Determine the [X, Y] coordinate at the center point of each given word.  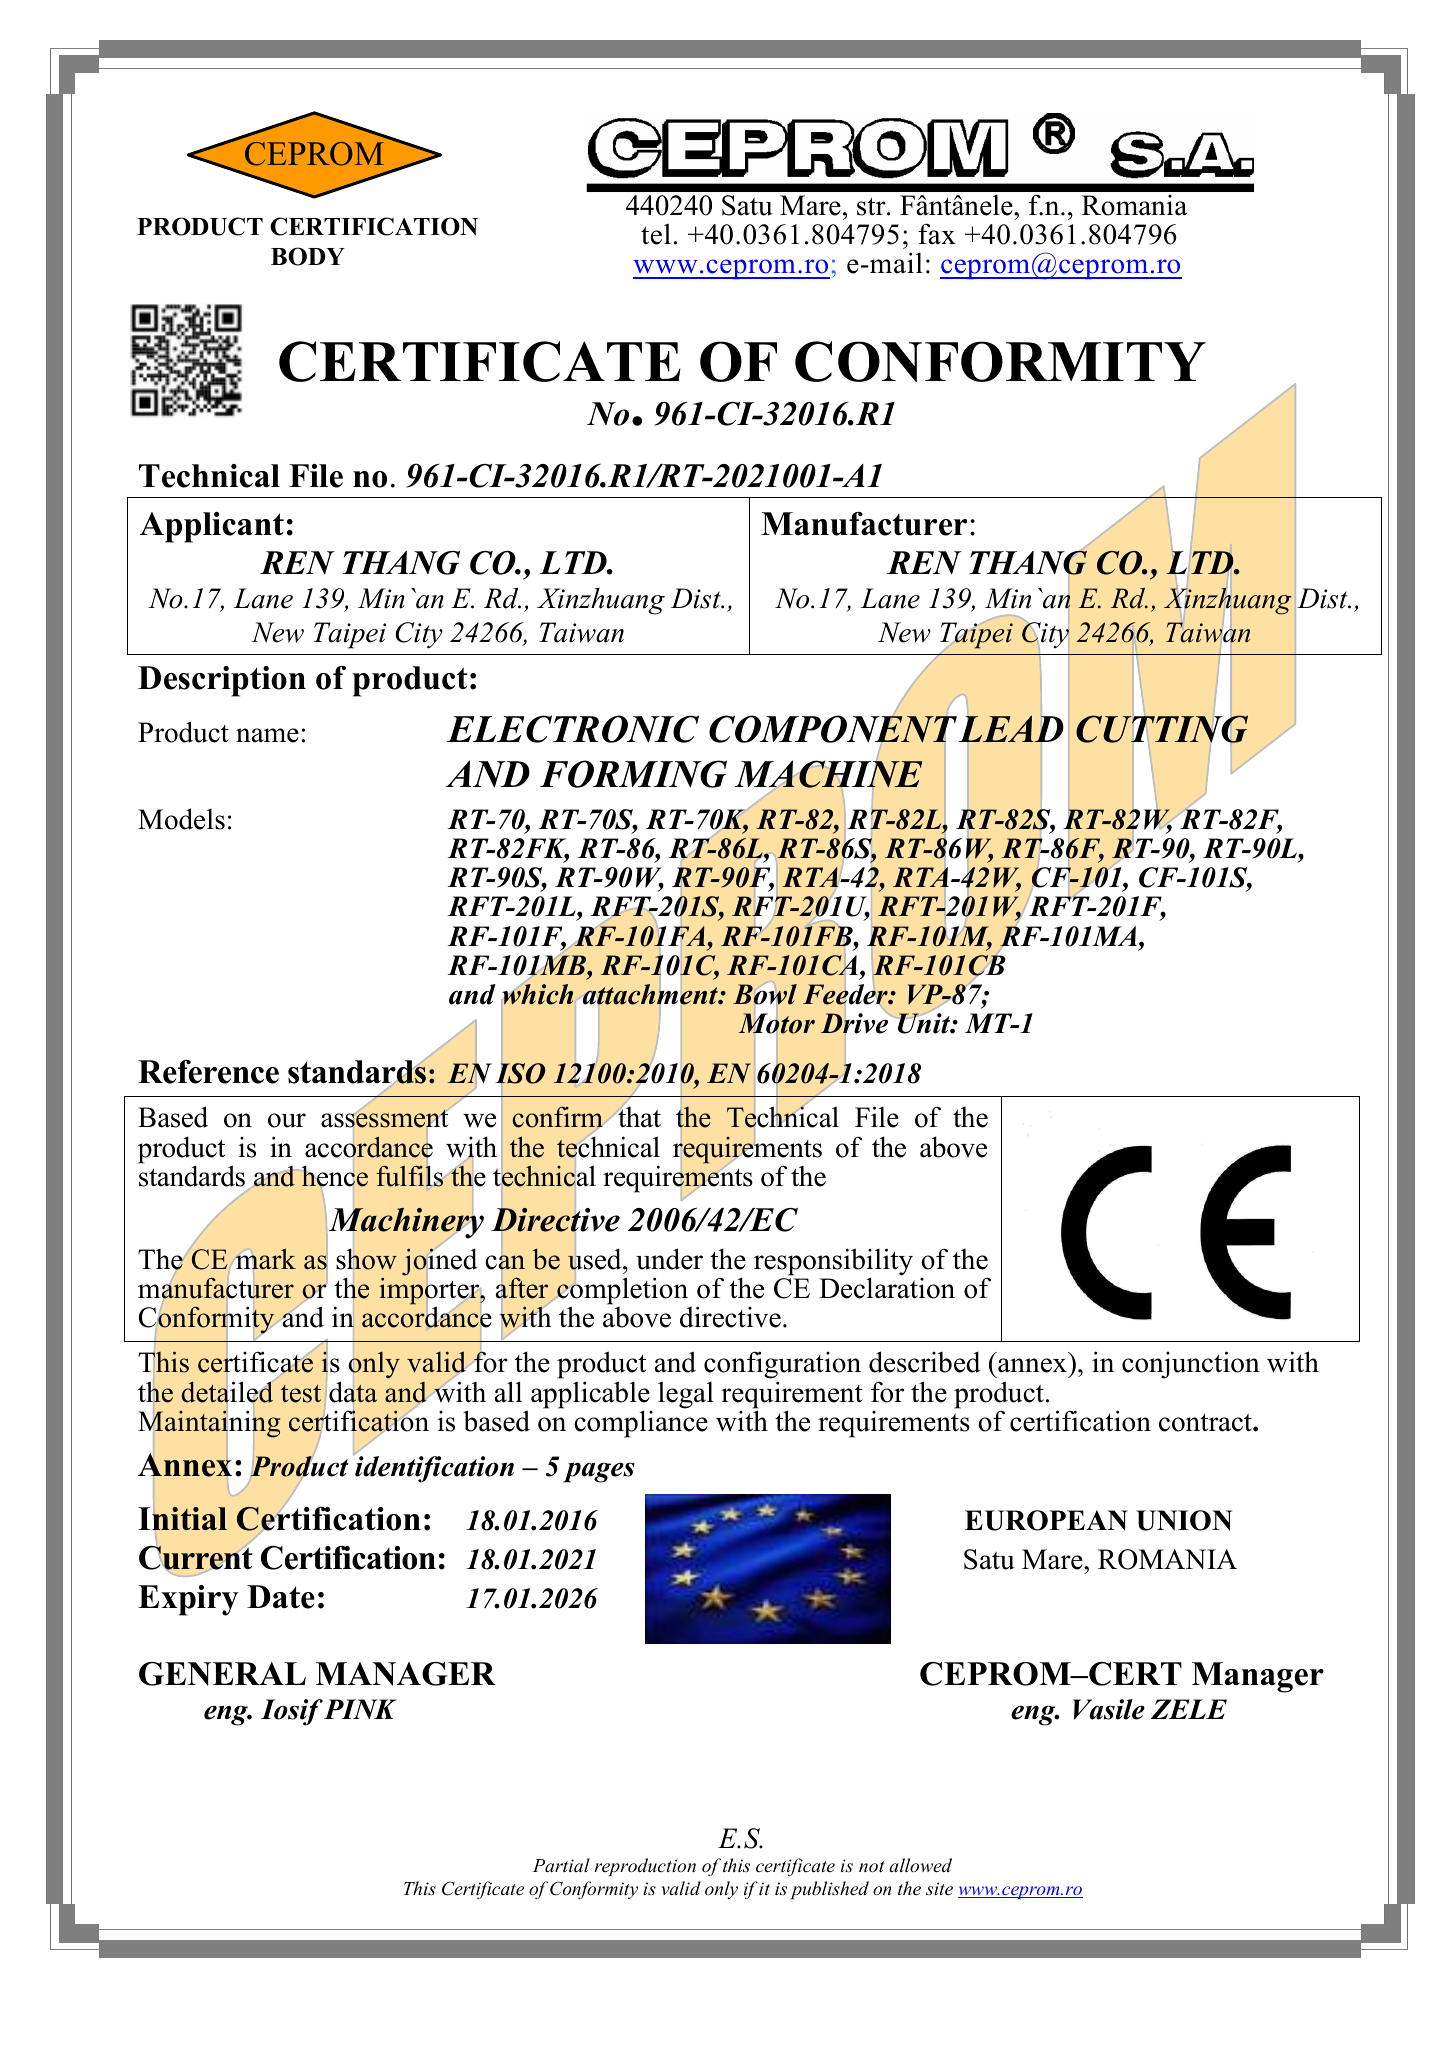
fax [937, 234]
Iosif [292, 1712]
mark [266, 1258]
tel [656, 234]
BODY [308, 256]
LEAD [1011, 728]
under [669, 1259]
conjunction [1191, 1365]
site [939, 1888]
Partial [561, 1865]
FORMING [633, 774]
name [267, 735]
